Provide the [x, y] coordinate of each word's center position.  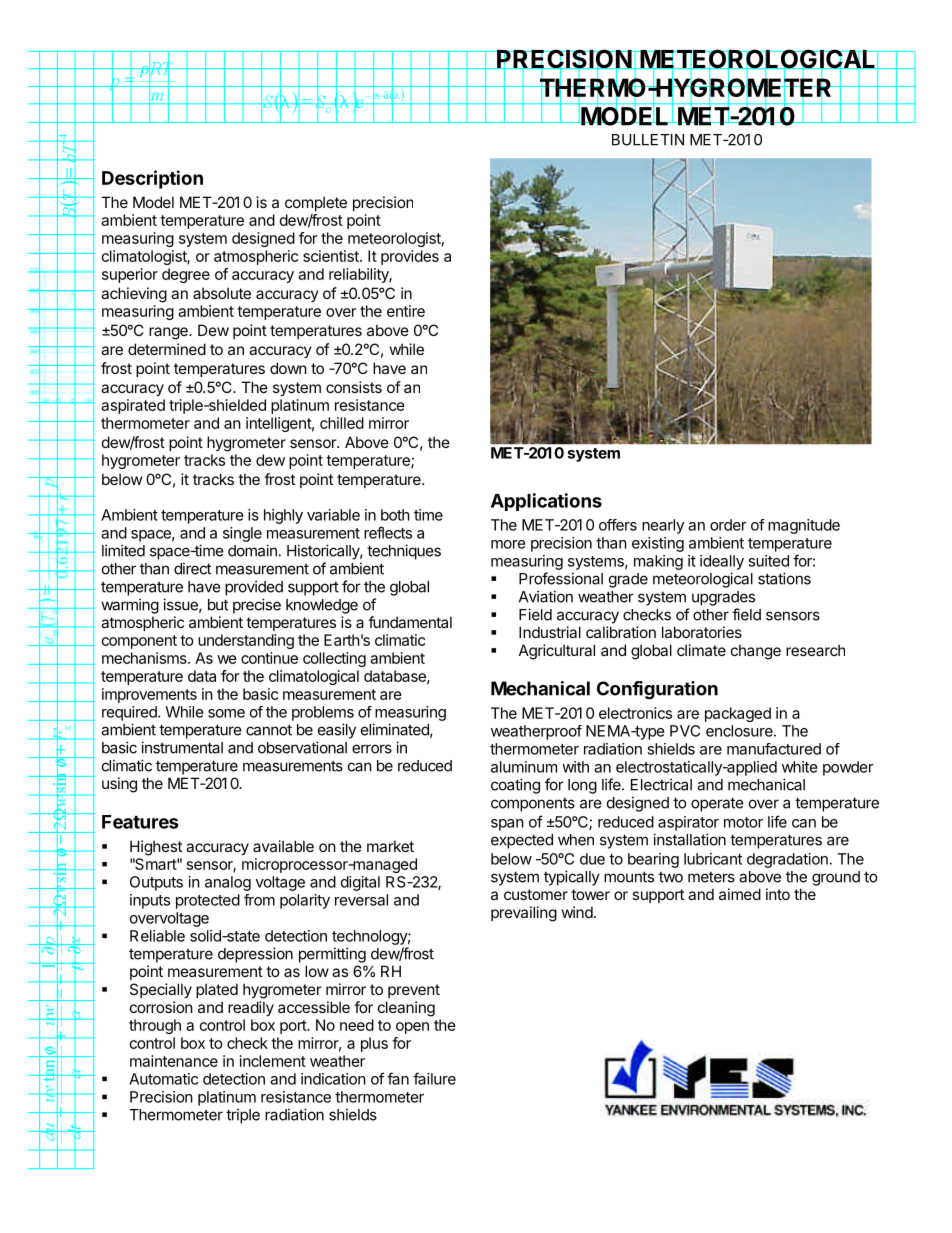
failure [434, 1078]
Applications [546, 502]
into [778, 894]
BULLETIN [648, 140]
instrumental [182, 747]
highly [283, 516]
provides [410, 257]
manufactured [774, 749]
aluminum [524, 767]
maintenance [174, 1061]
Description [152, 179]
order [728, 525]
